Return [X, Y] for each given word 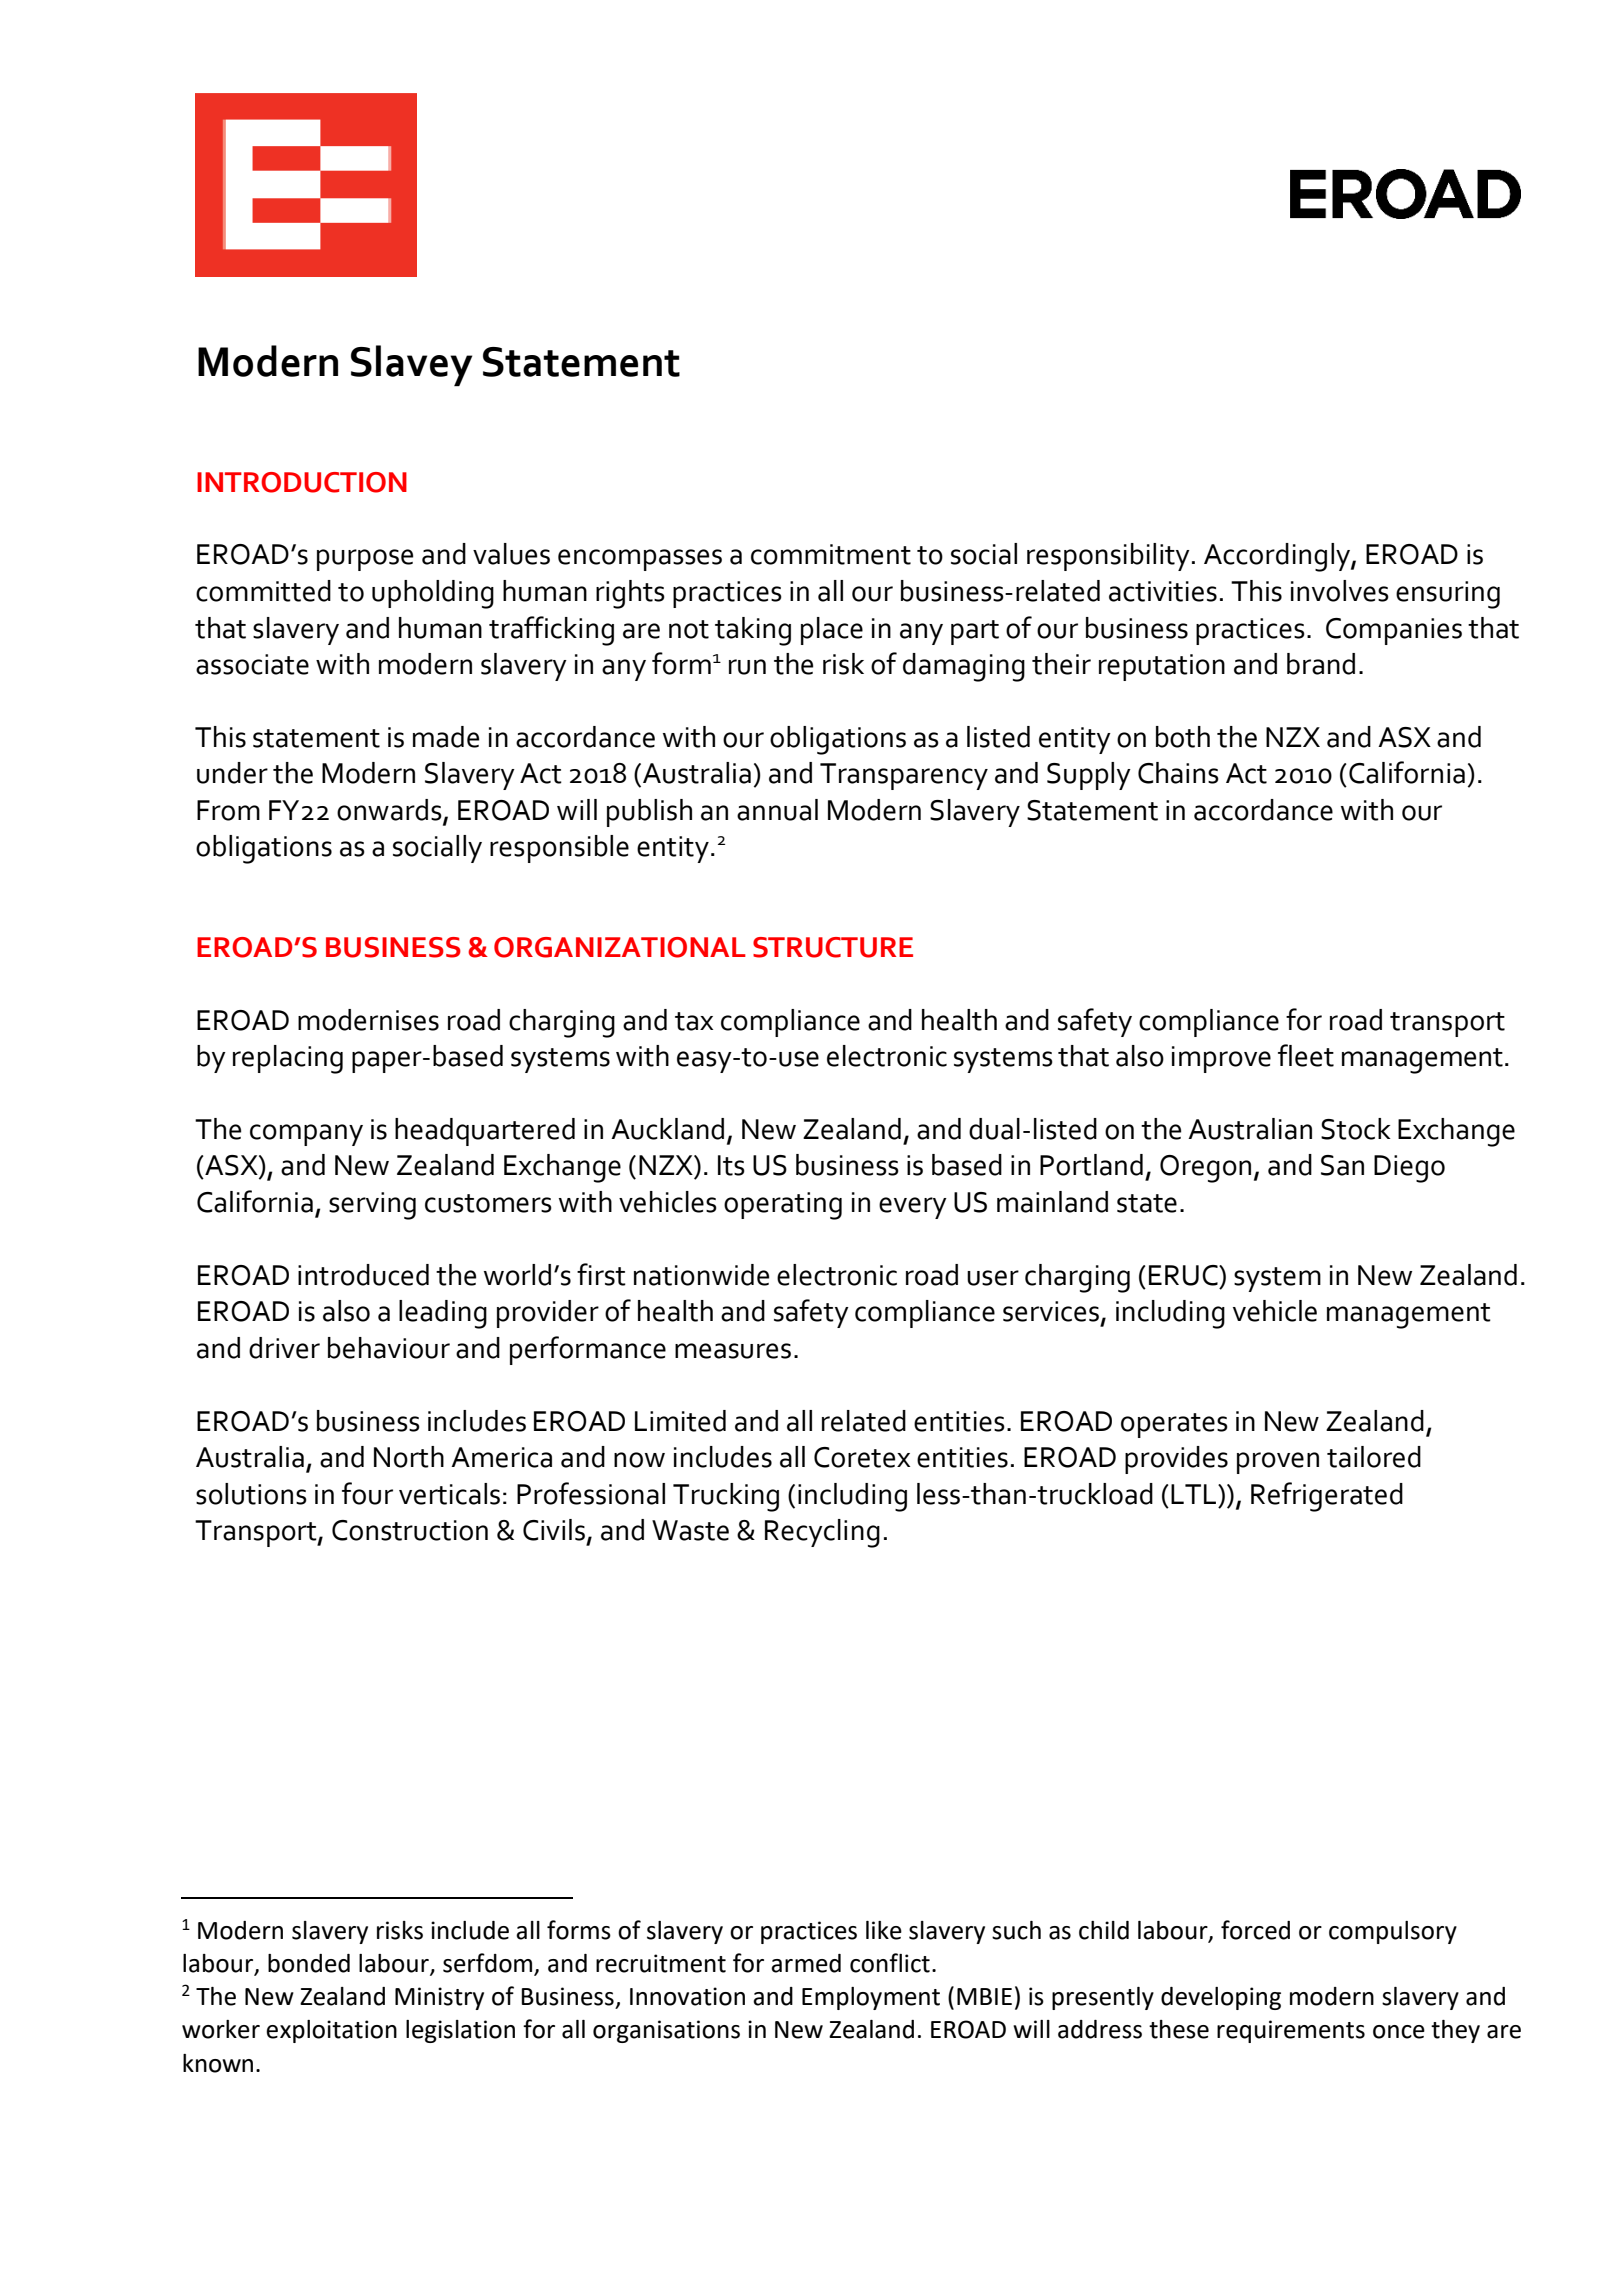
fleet [1306, 1055]
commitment [831, 554]
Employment [871, 1998]
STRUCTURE [833, 947]
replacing [288, 1059]
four [367, 1493]
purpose [365, 560]
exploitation [331, 2031]
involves [1340, 591]
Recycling [822, 1533]
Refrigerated [1327, 1497]
